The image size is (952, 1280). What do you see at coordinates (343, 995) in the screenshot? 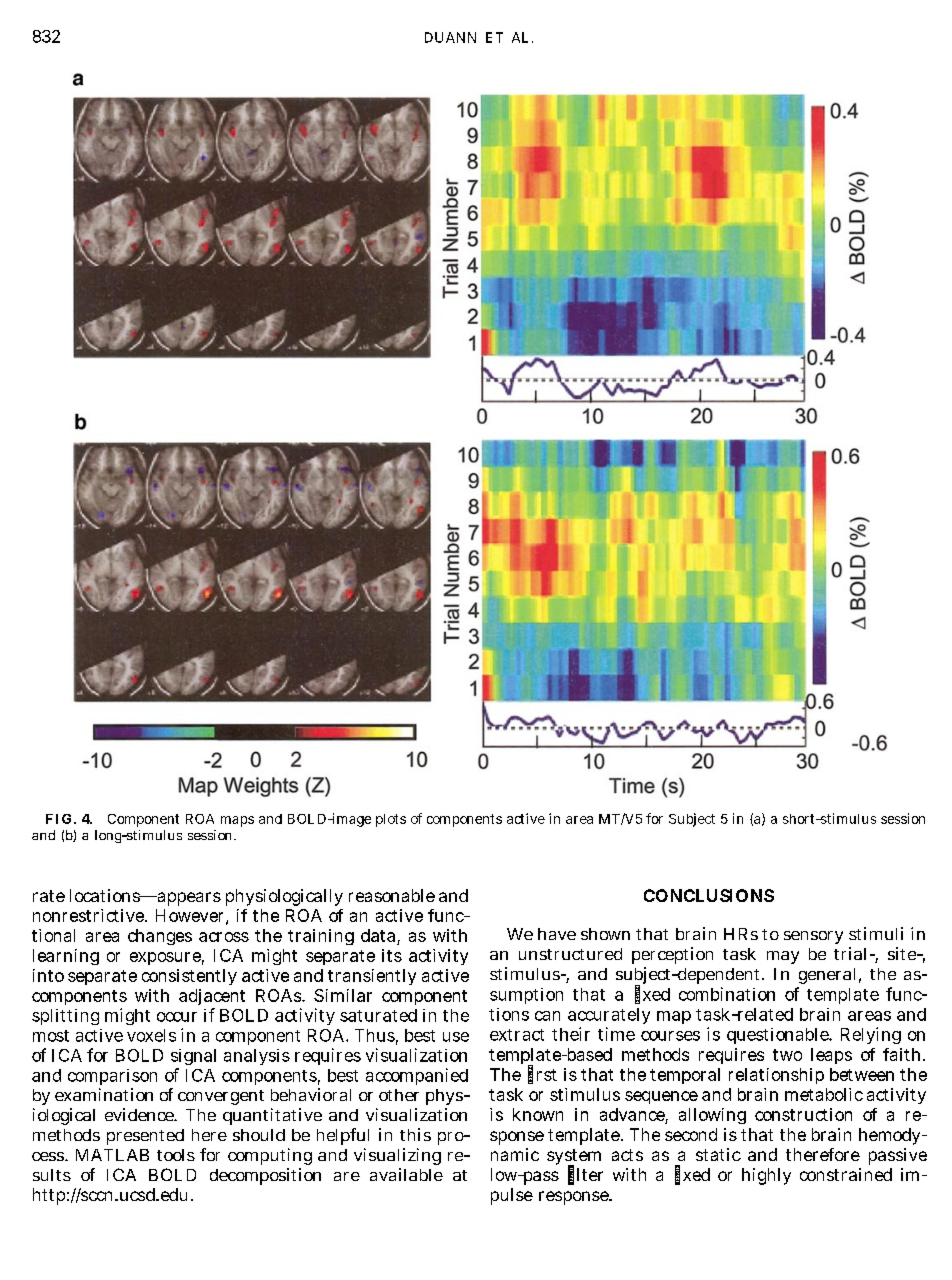
I see `Similar` at bounding box center [343, 995].
